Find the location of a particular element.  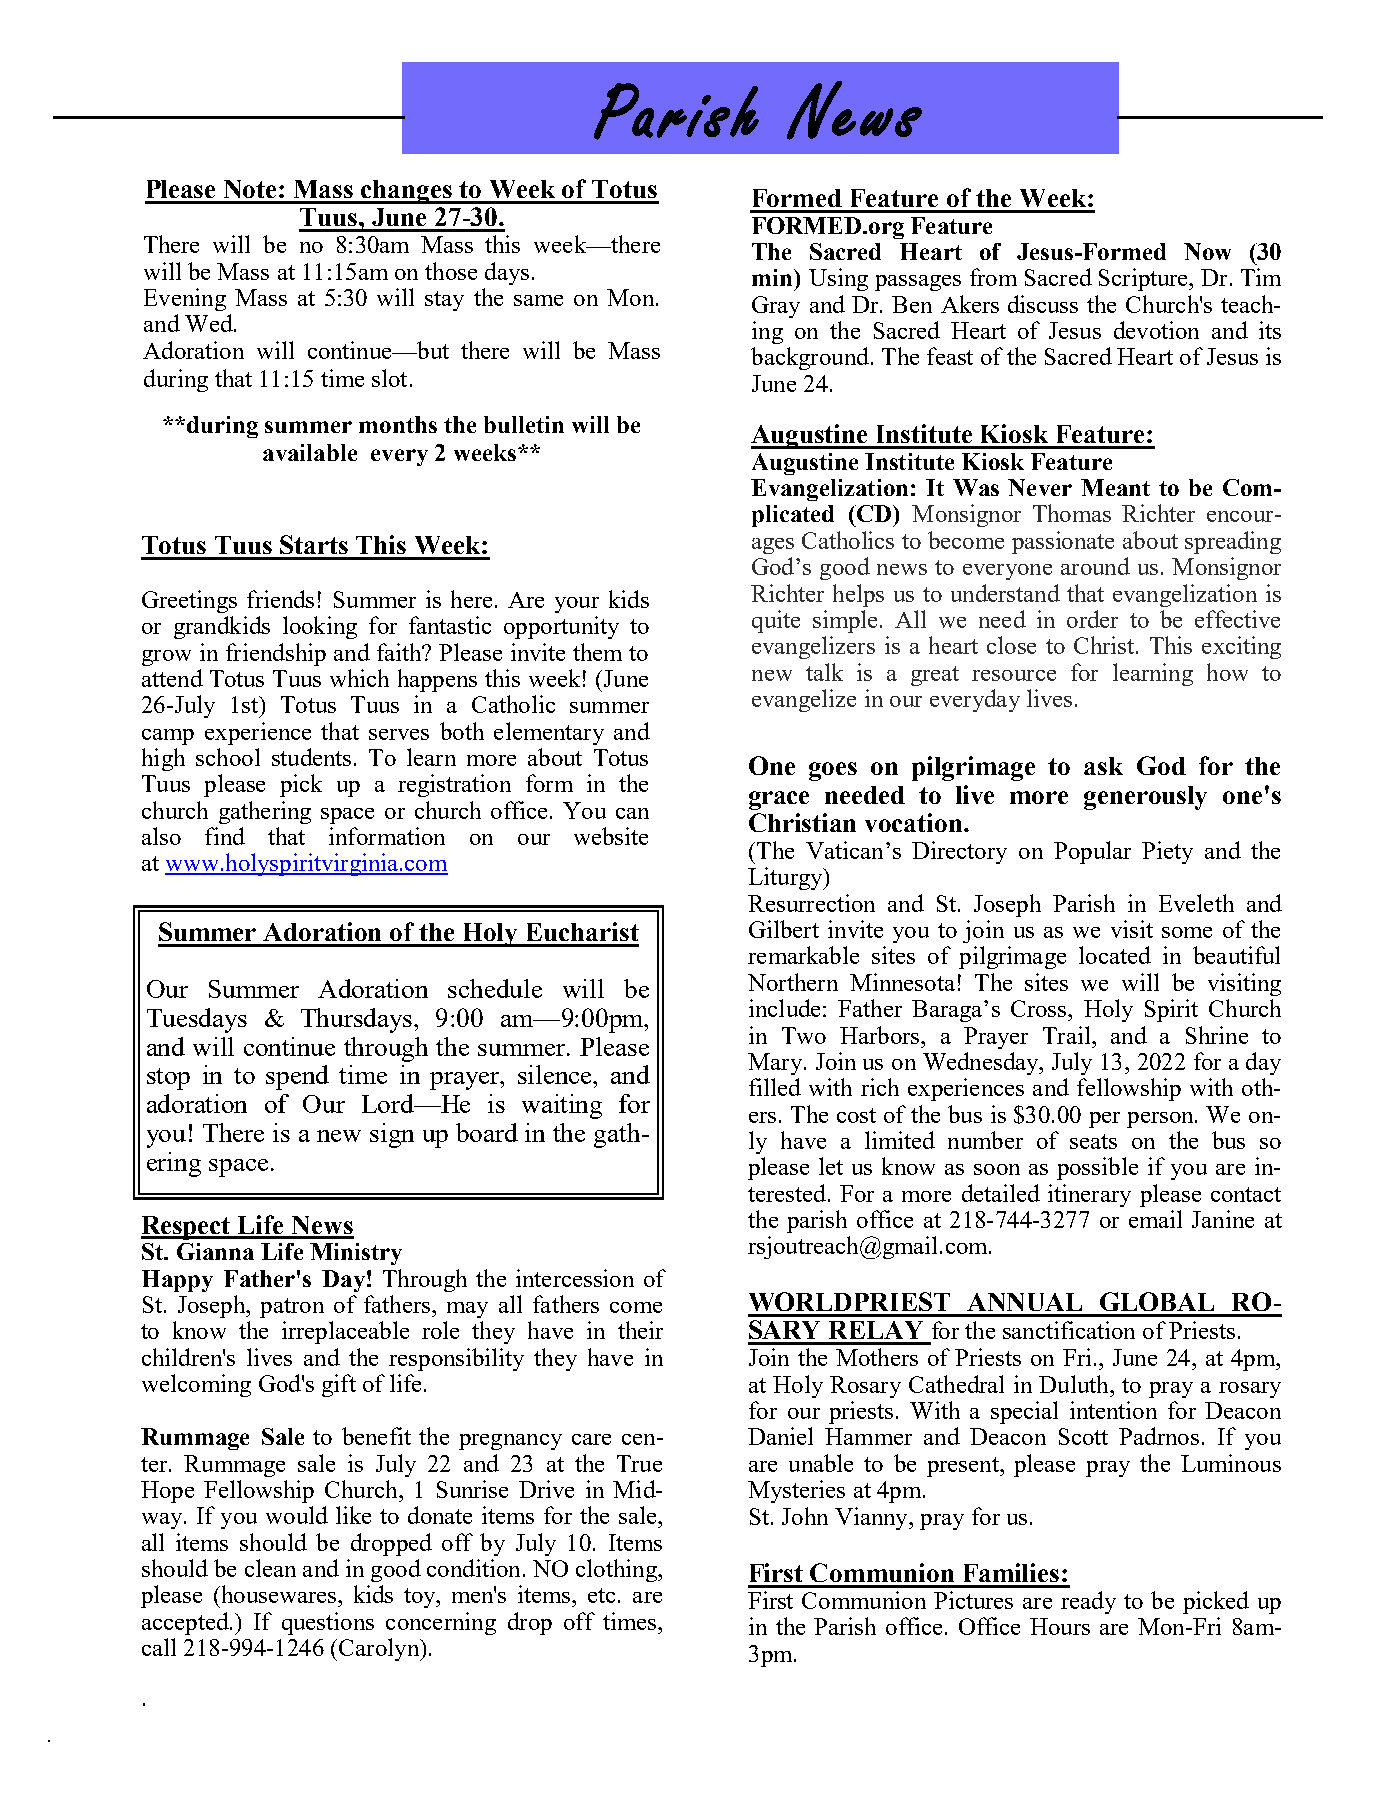

Gilbert is located at coordinates (784, 929).
